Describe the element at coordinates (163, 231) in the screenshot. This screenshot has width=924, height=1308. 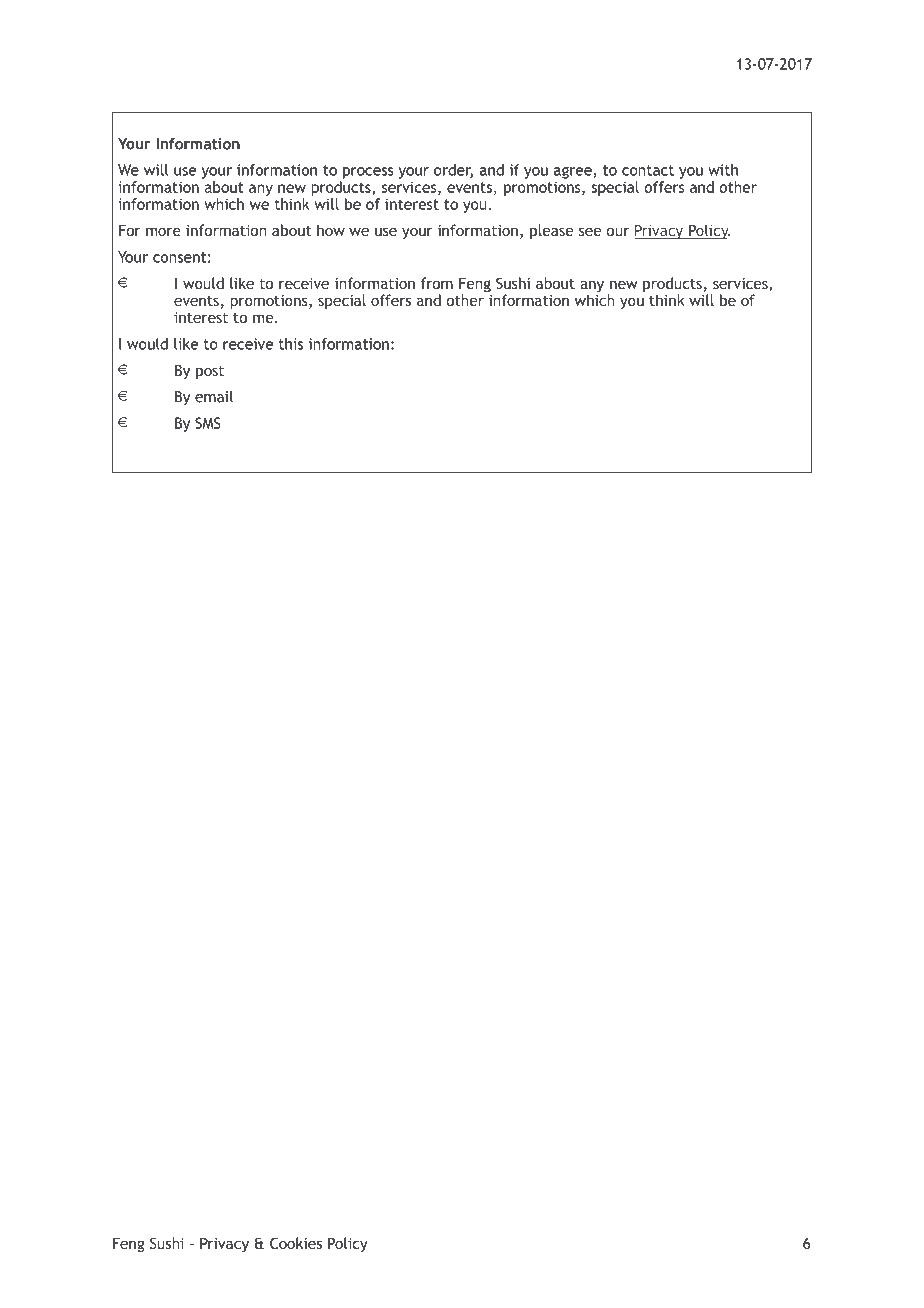
I see `more` at that location.
